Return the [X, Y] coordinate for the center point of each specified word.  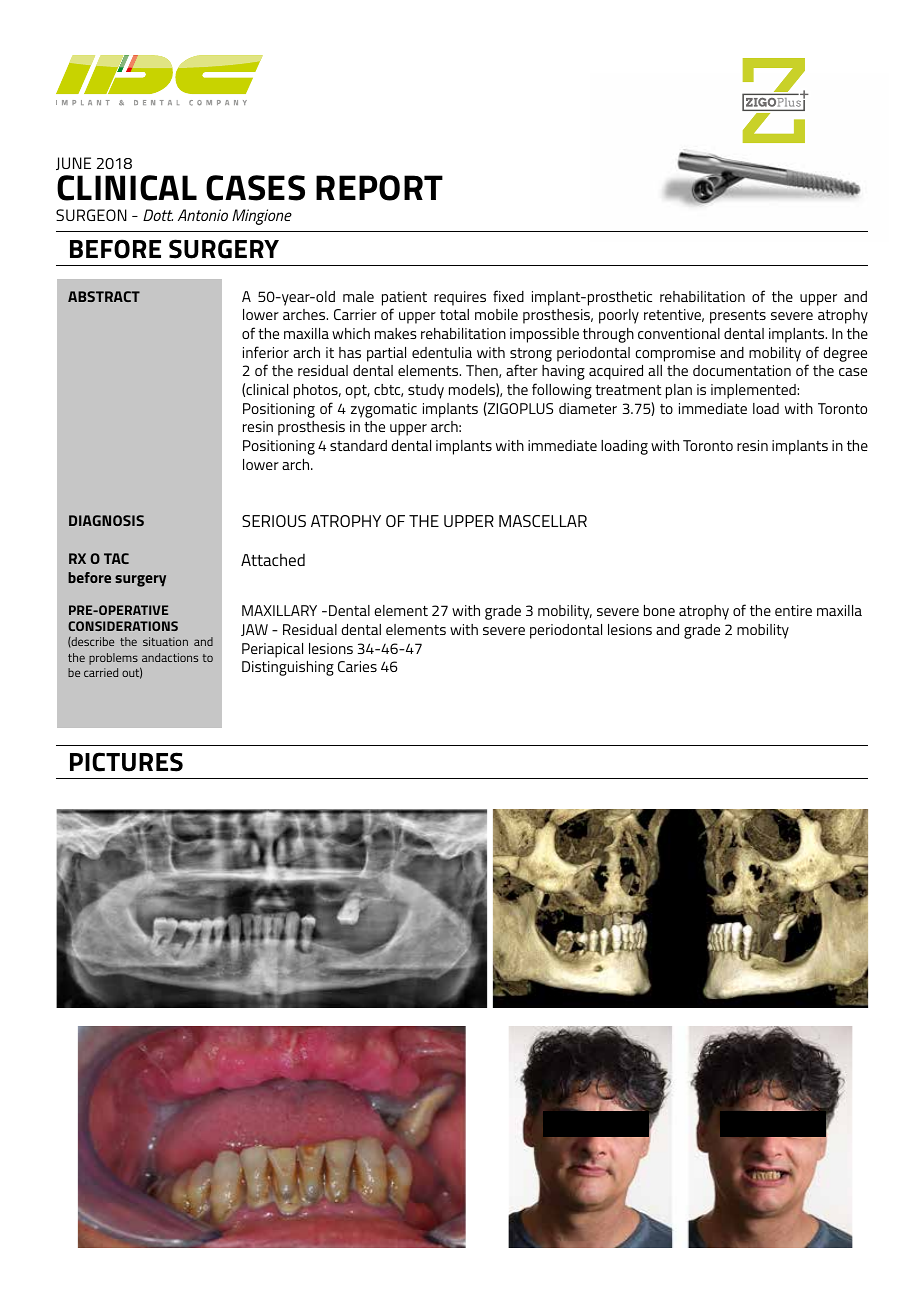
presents [738, 317]
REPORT [379, 188]
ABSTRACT [104, 296]
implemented [754, 391]
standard [358, 445]
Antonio [203, 215]
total [454, 314]
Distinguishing [288, 668]
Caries [357, 666]
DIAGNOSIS [106, 520]
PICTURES [126, 762]
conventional [679, 333]
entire [793, 610]
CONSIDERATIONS [123, 626]
